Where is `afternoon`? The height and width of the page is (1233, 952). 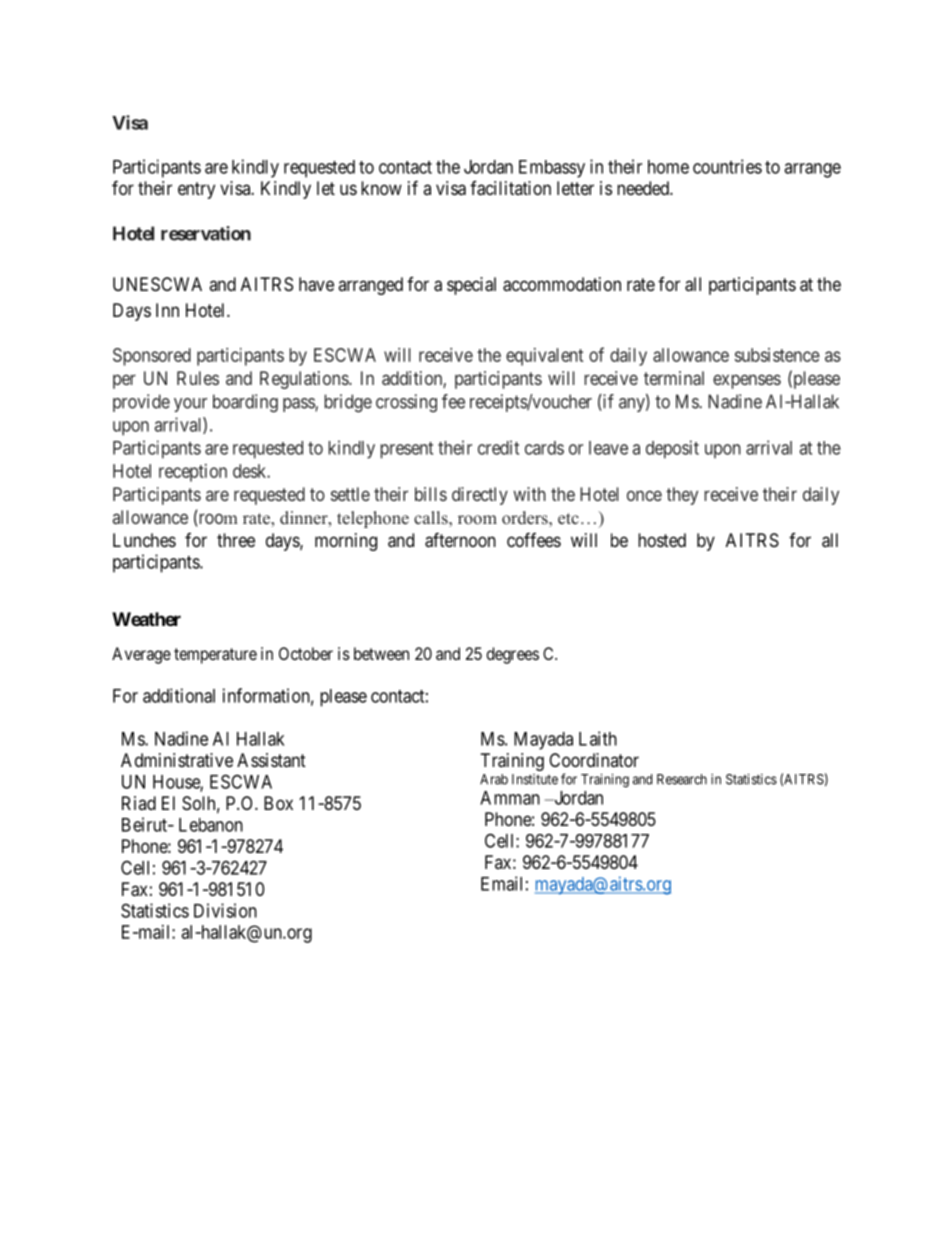 afternoon is located at coordinates (460, 540).
